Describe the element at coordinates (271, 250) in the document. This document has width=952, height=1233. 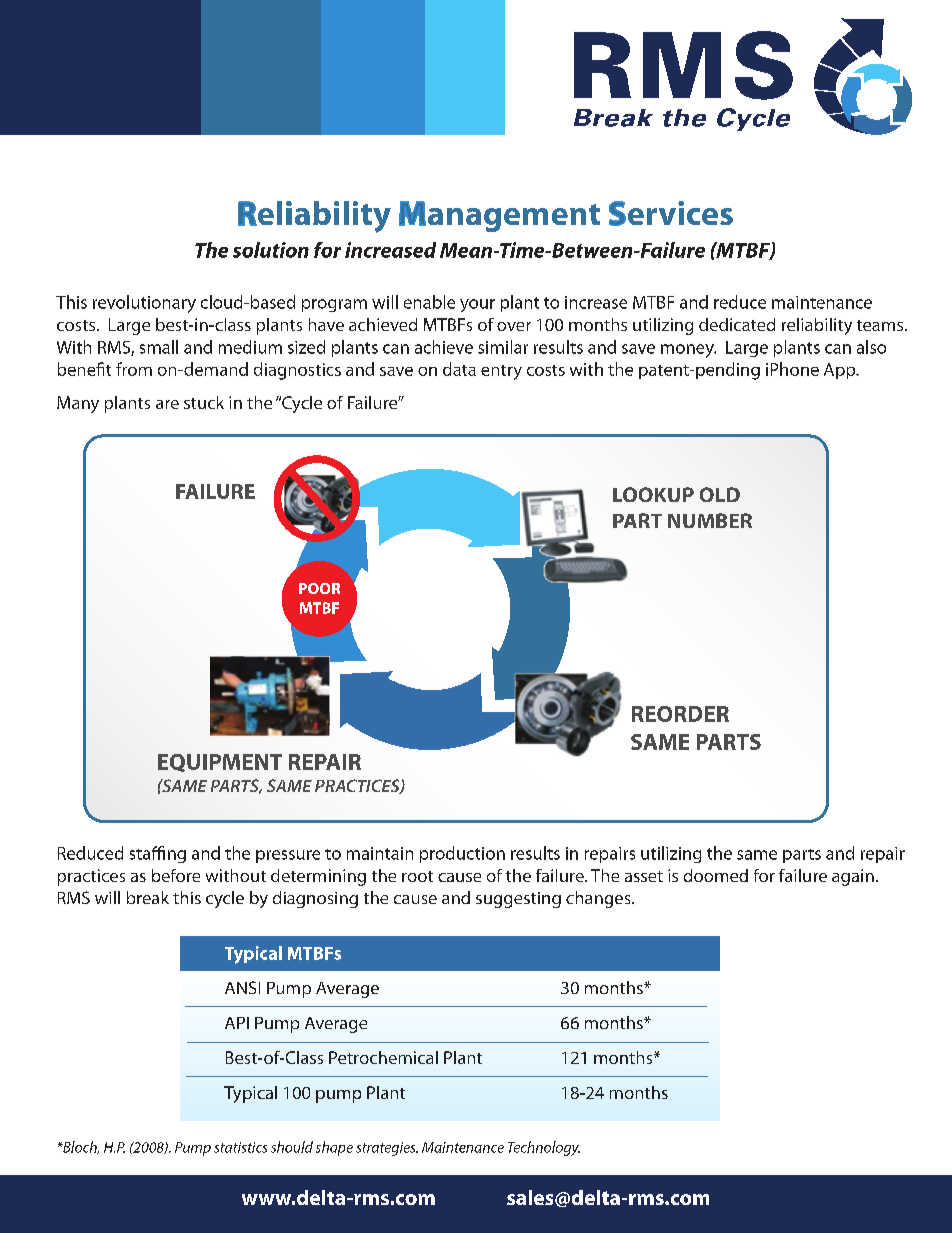
I see `solution` at that location.
